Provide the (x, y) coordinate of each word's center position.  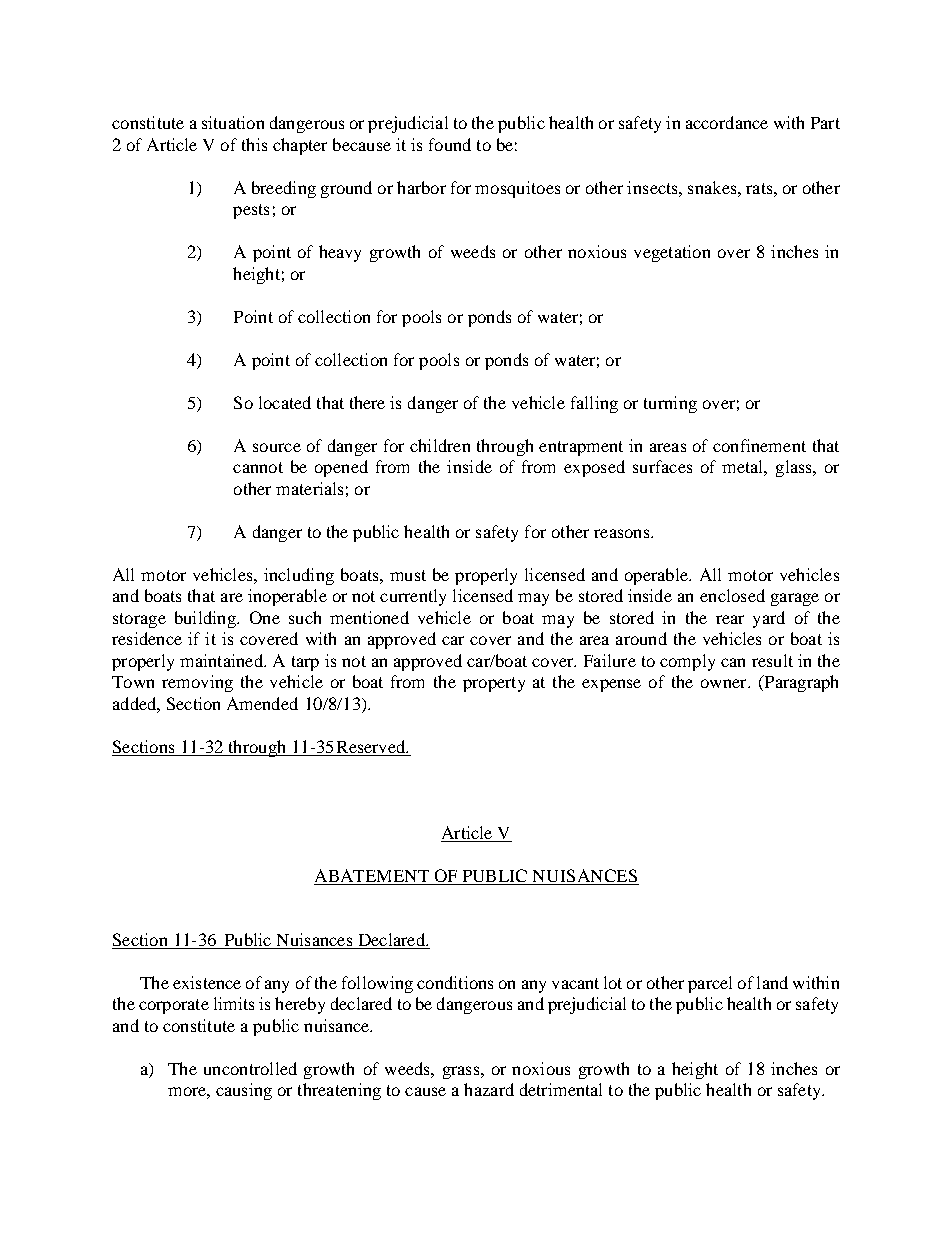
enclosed (732, 595)
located (285, 402)
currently (413, 597)
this (254, 144)
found (450, 144)
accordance (727, 122)
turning (670, 404)
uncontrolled (250, 1068)
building (206, 619)
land (772, 982)
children (440, 445)
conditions (455, 982)
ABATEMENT (372, 875)
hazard (489, 1089)
